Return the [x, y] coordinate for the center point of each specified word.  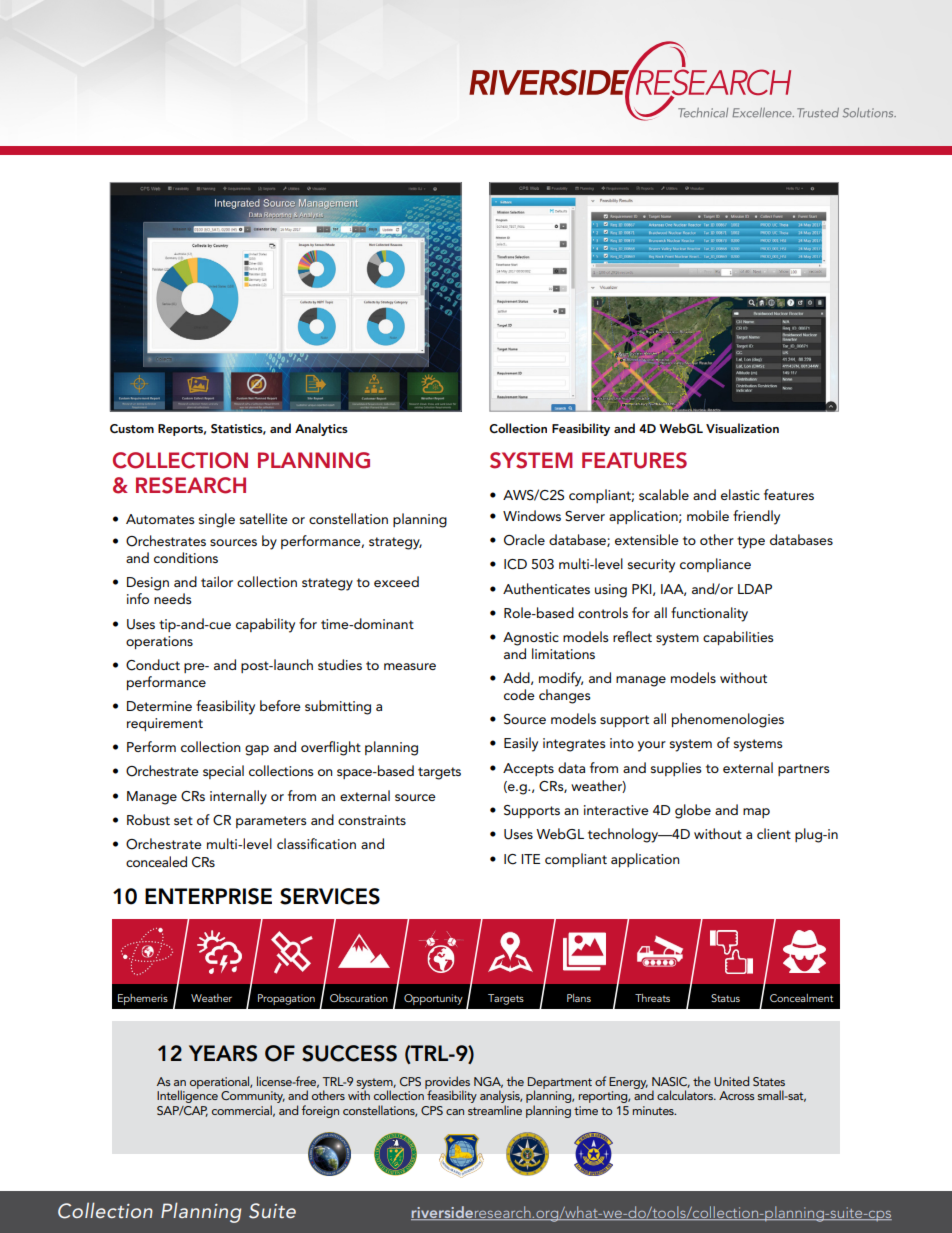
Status [725, 998]
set [183, 820]
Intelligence [187, 1096]
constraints [372, 820]
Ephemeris [143, 999]
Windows [532, 515]
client [774, 833]
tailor [217, 581]
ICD [515, 564]
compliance [715, 565]
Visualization [742, 428]
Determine [159, 706]
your [652, 746]
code [519, 694]
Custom [132, 429]
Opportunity [433, 999]
